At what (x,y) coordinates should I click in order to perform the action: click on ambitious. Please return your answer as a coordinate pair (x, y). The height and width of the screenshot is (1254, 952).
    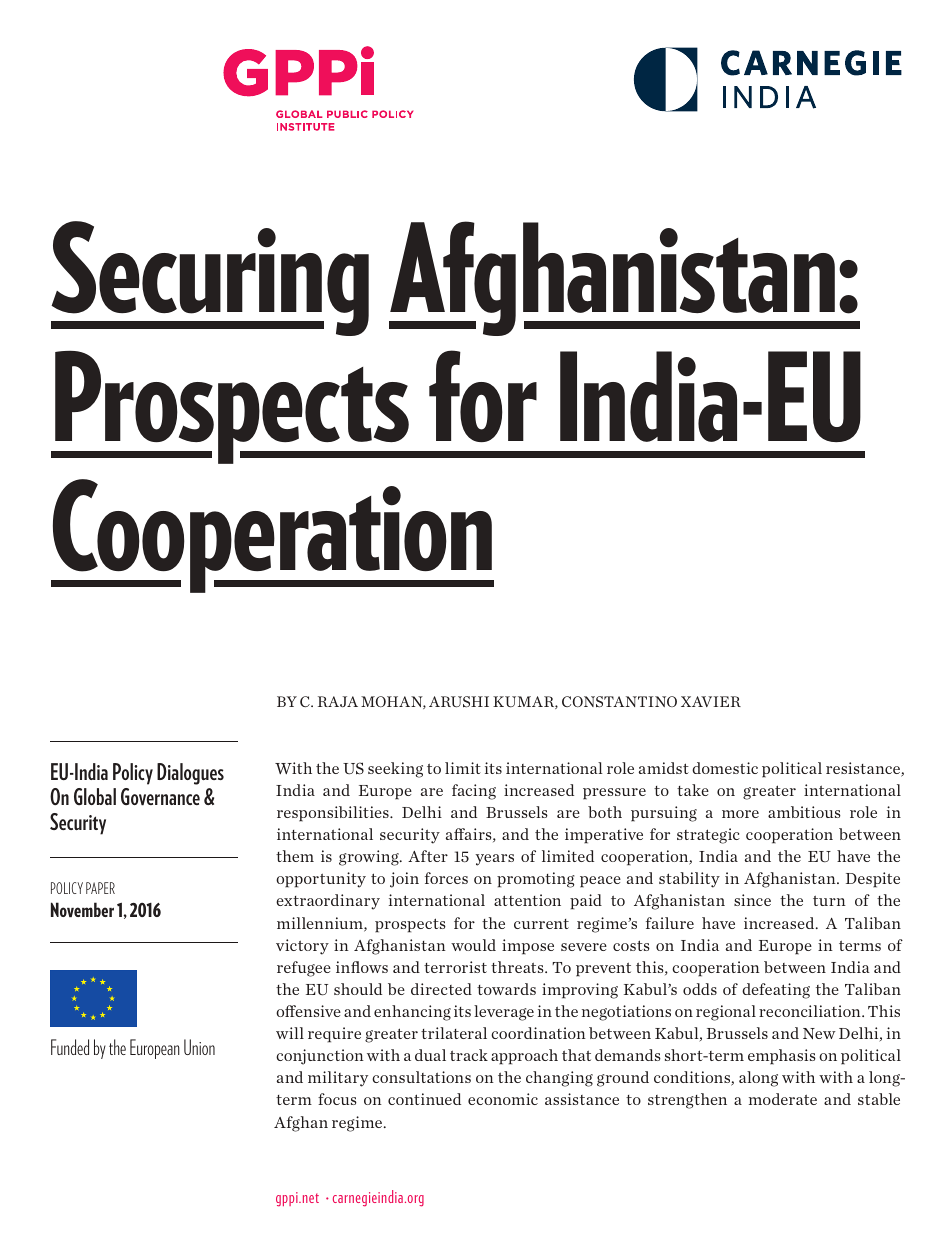
    Looking at the image, I should click on (804, 812).
